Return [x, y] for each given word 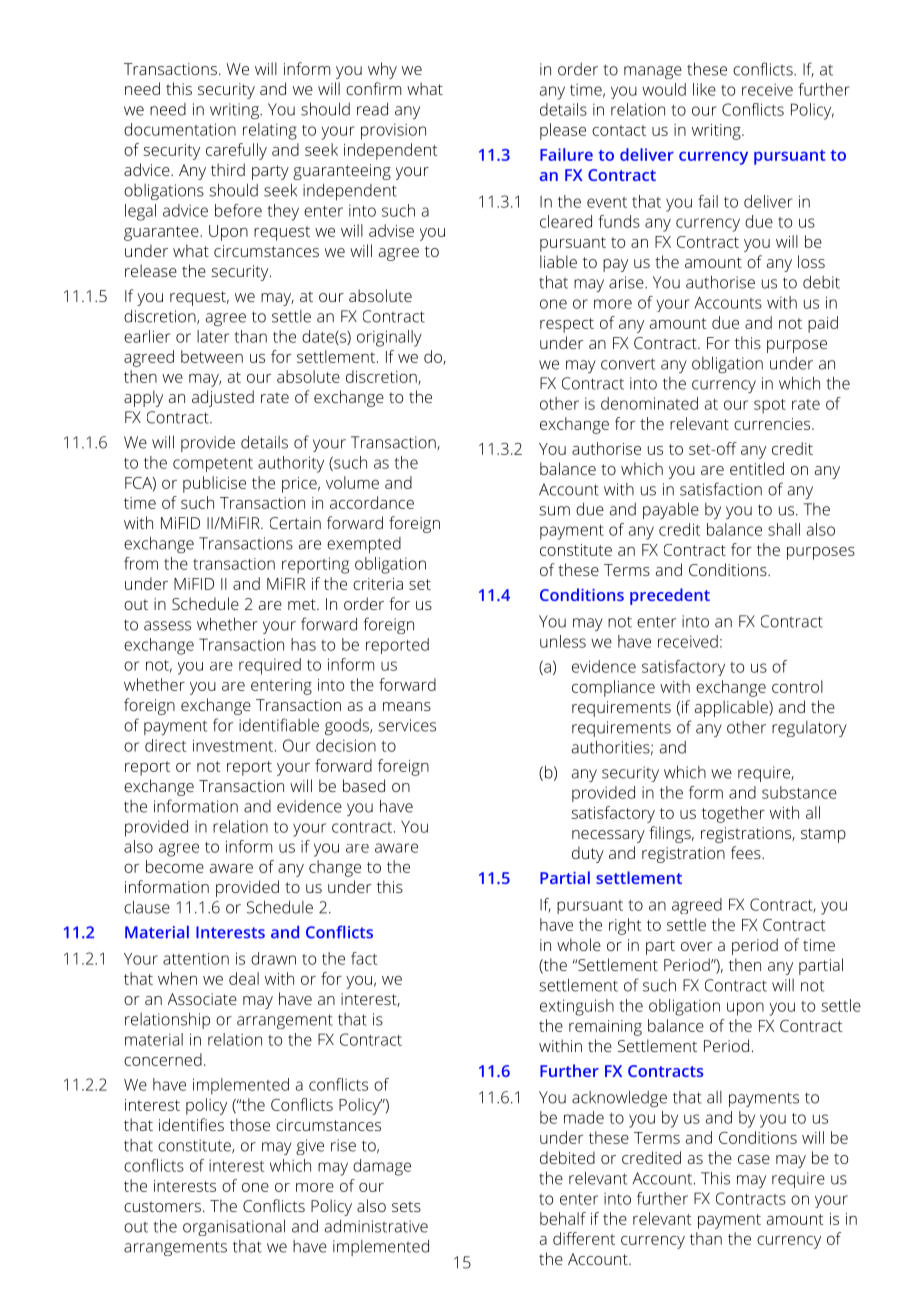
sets [406, 1206]
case [754, 1159]
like [704, 89]
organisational [234, 1227]
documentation [180, 129]
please [563, 131]
